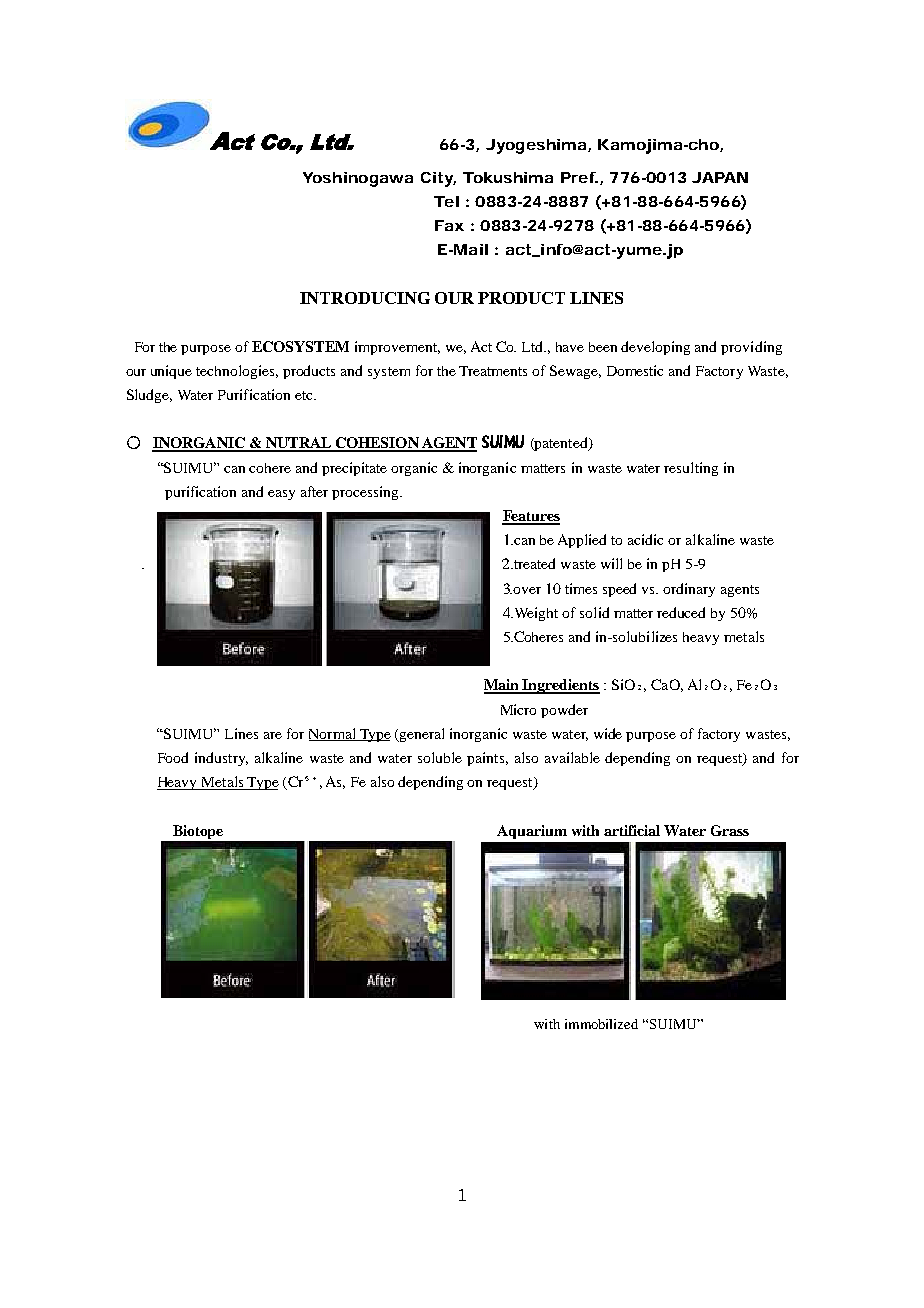 The width and height of the image is (924, 1308). What do you see at coordinates (635, 370) in the image?
I see `Domestic` at bounding box center [635, 370].
